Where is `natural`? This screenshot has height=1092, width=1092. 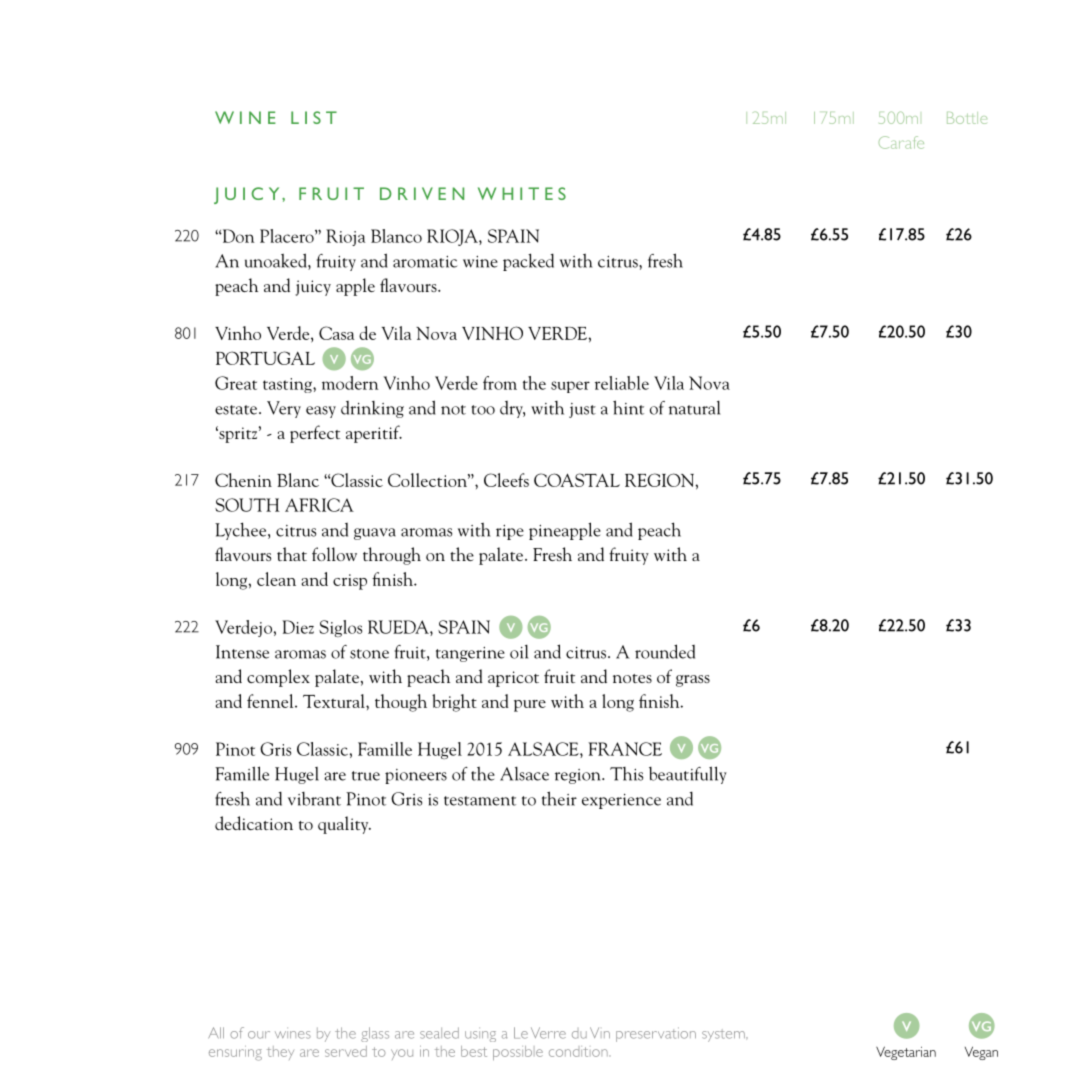
natural is located at coordinates (694, 408).
